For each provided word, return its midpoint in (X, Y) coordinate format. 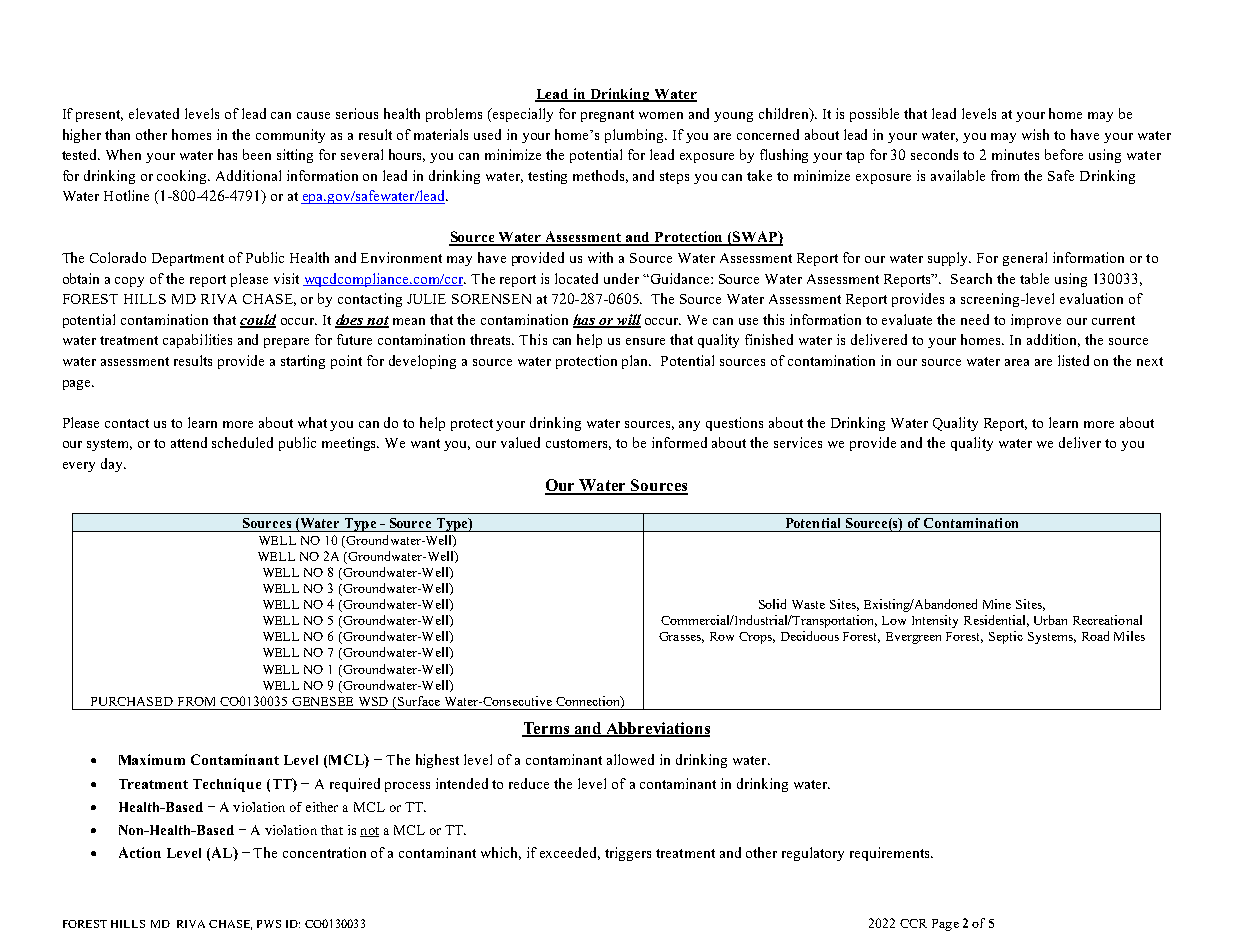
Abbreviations (657, 729)
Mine (997, 604)
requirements (891, 854)
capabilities (197, 341)
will (628, 320)
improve (1036, 321)
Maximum (152, 759)
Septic (1006, 637)
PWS (269, 924)
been (257, 154)
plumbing (636, 136)
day (113, 465)
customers (578, 444)
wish (1035, 134)
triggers (628, 854)
